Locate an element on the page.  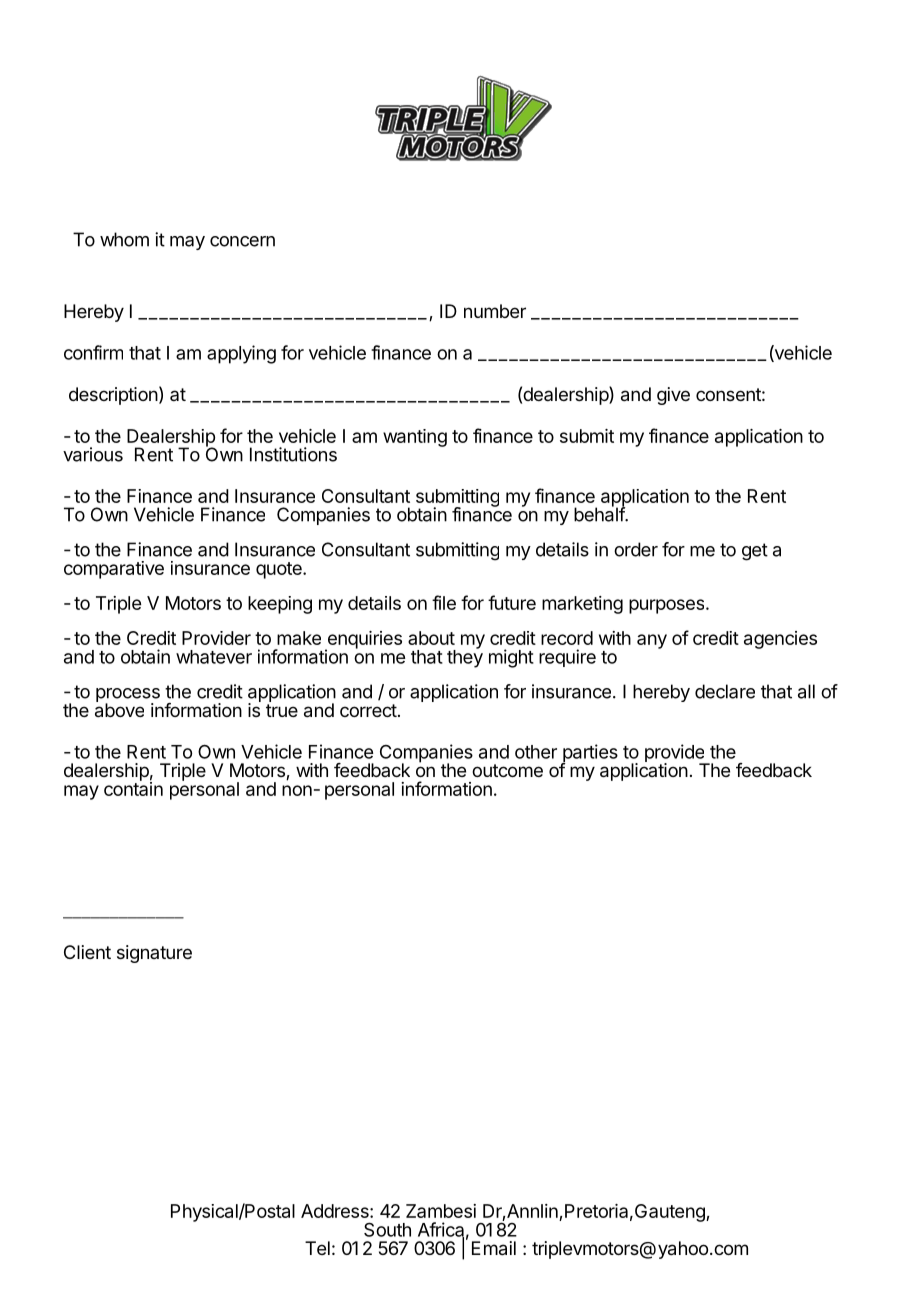
above is located at coordinates (119, 709).
